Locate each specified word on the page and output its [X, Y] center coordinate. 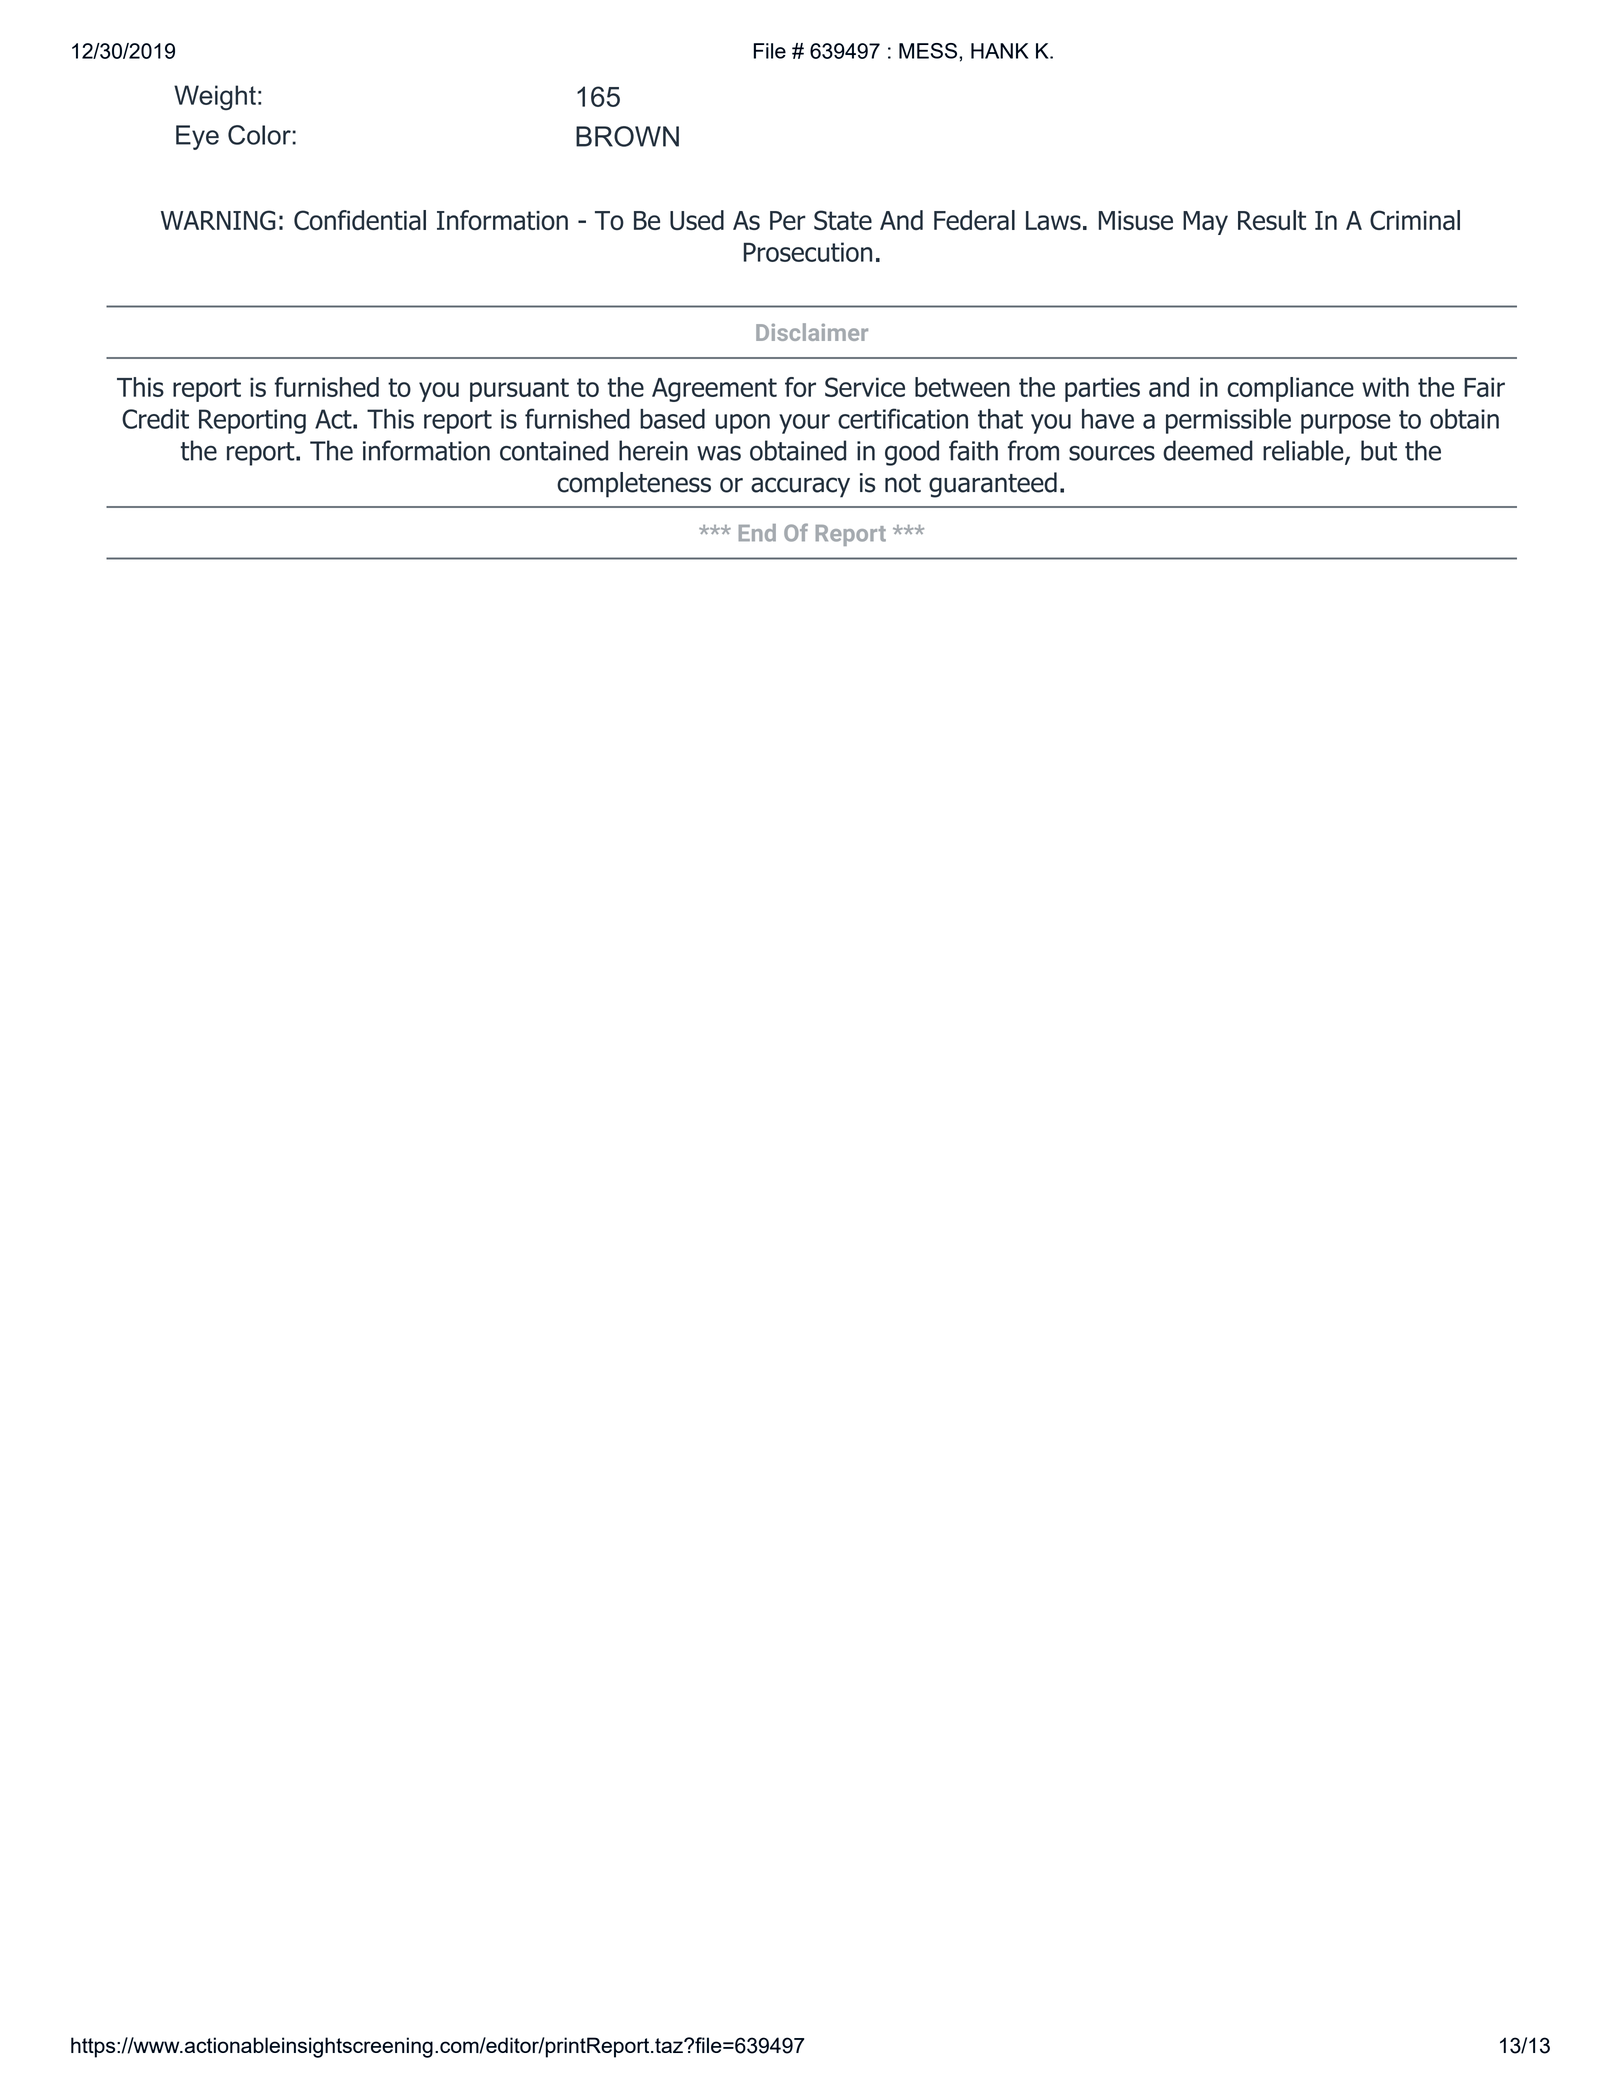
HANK [1000, 51]
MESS [929, 51]
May [1205, 223]
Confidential [360, 220]
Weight [215, 97]
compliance [1290, 389]
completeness [634, 485]
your [804, 424]
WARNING [218, 220]
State [843, 220]
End [757, 533]
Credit [155, 419]
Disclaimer [812, 332]
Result [1272, 220]
